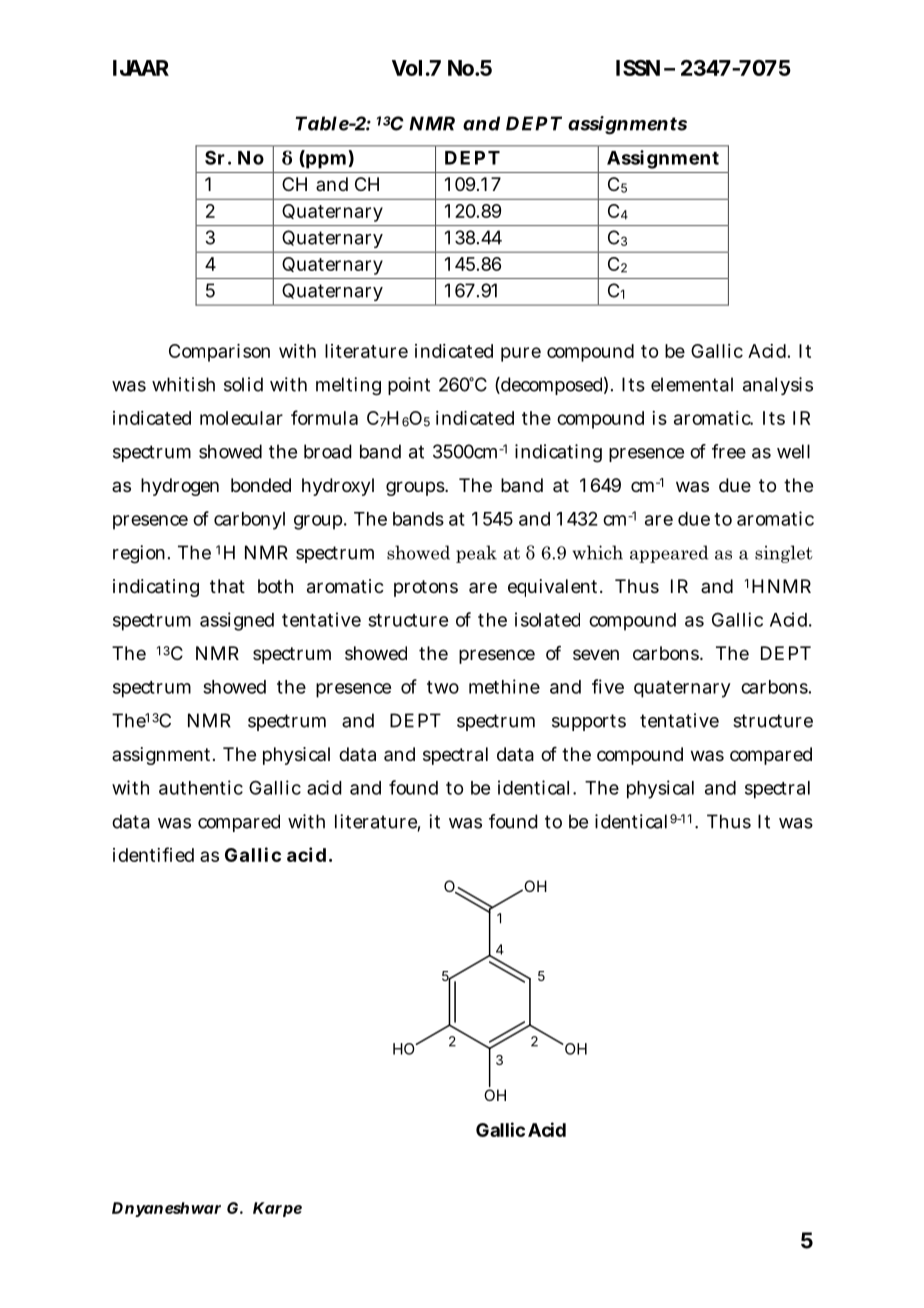  What do you see at coordinates (589, 722) in the screenshot?
I see `supports` at bounding box center [589, 722].
